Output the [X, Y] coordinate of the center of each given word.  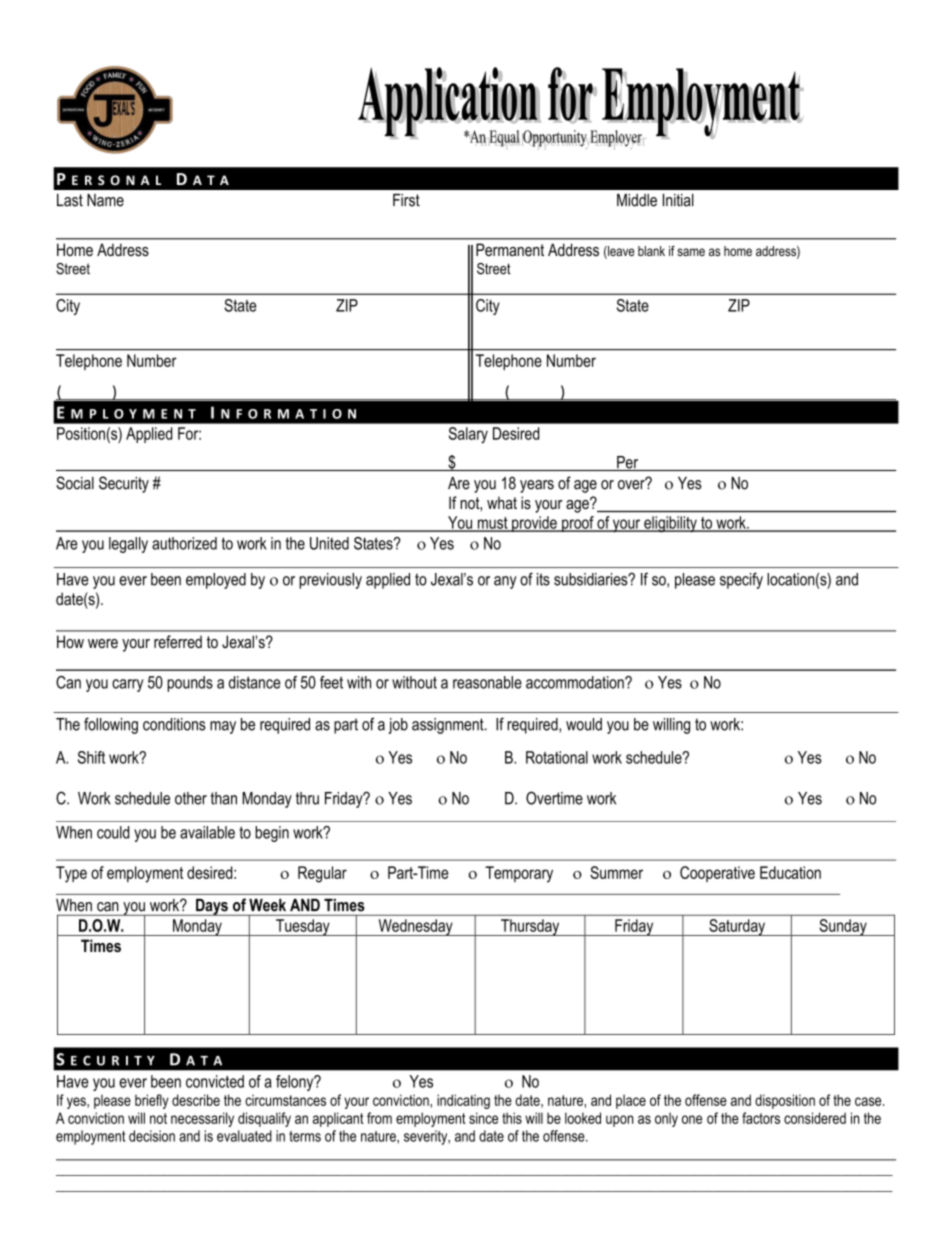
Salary [468, 435]
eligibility [670, 524]
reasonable [487, 682]
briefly [152, 1101]
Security [124, 484]
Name [105, 200]
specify [741, 580]
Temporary [519, 874]
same [691, 252]
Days [212, 907]
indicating [463, 1101]
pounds [190, 684]
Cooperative [717, 874]
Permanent [510, 249]
